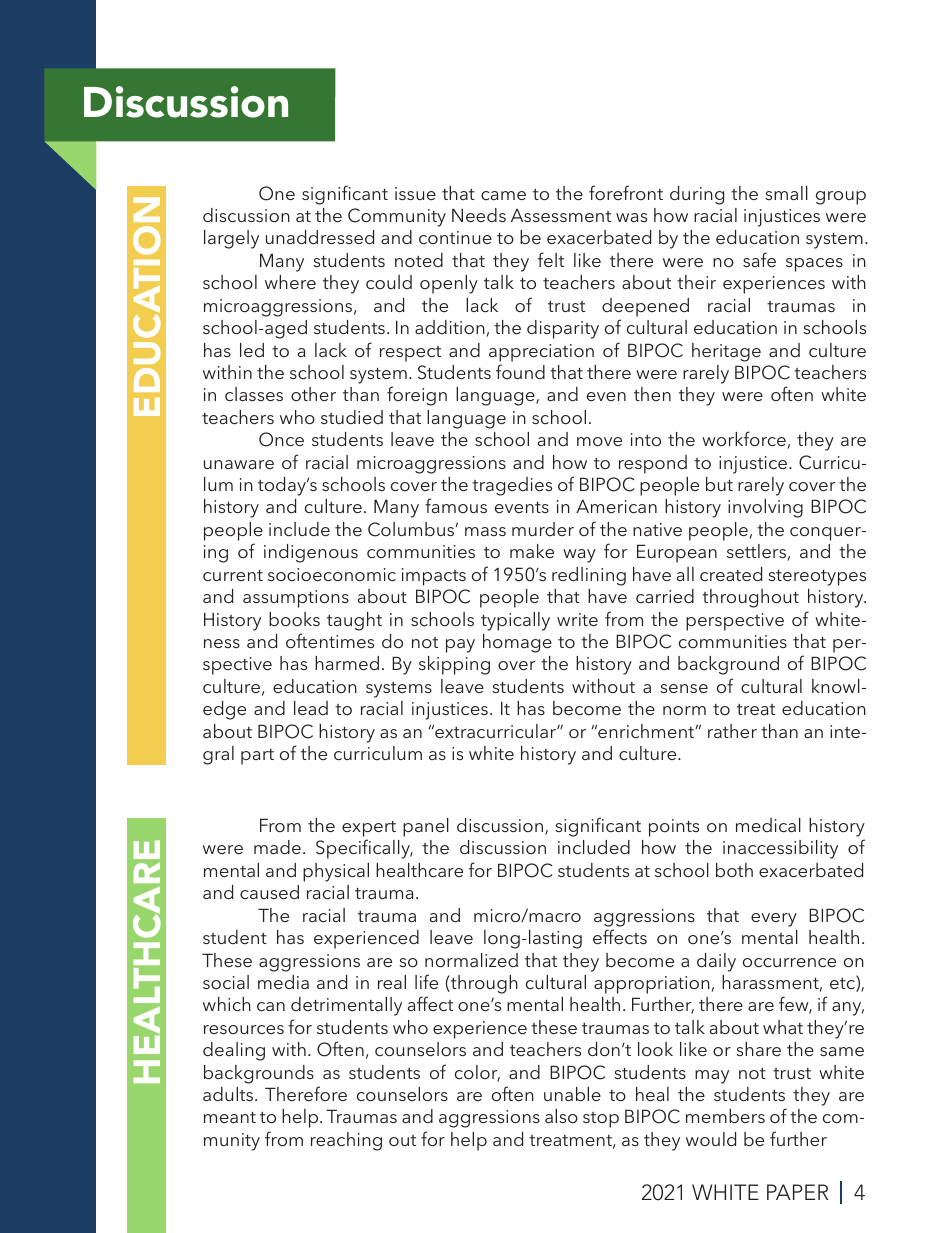  What do you see at coordinates (768, 825) in the screenshot?
I see `medical` at bounding box center [768, 825].
